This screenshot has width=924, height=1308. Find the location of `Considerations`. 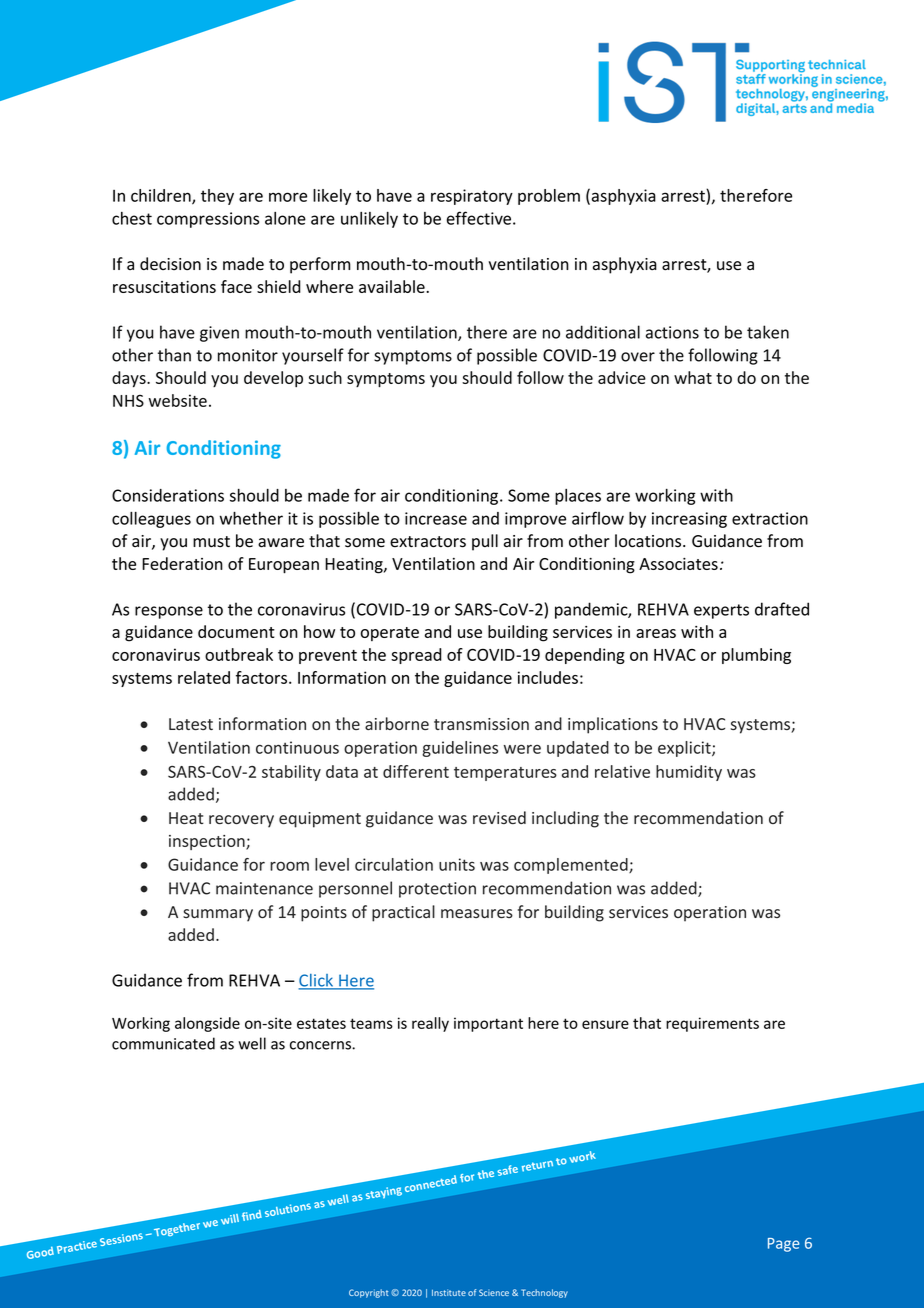

Considerations is located at coordinates (168, 495).
